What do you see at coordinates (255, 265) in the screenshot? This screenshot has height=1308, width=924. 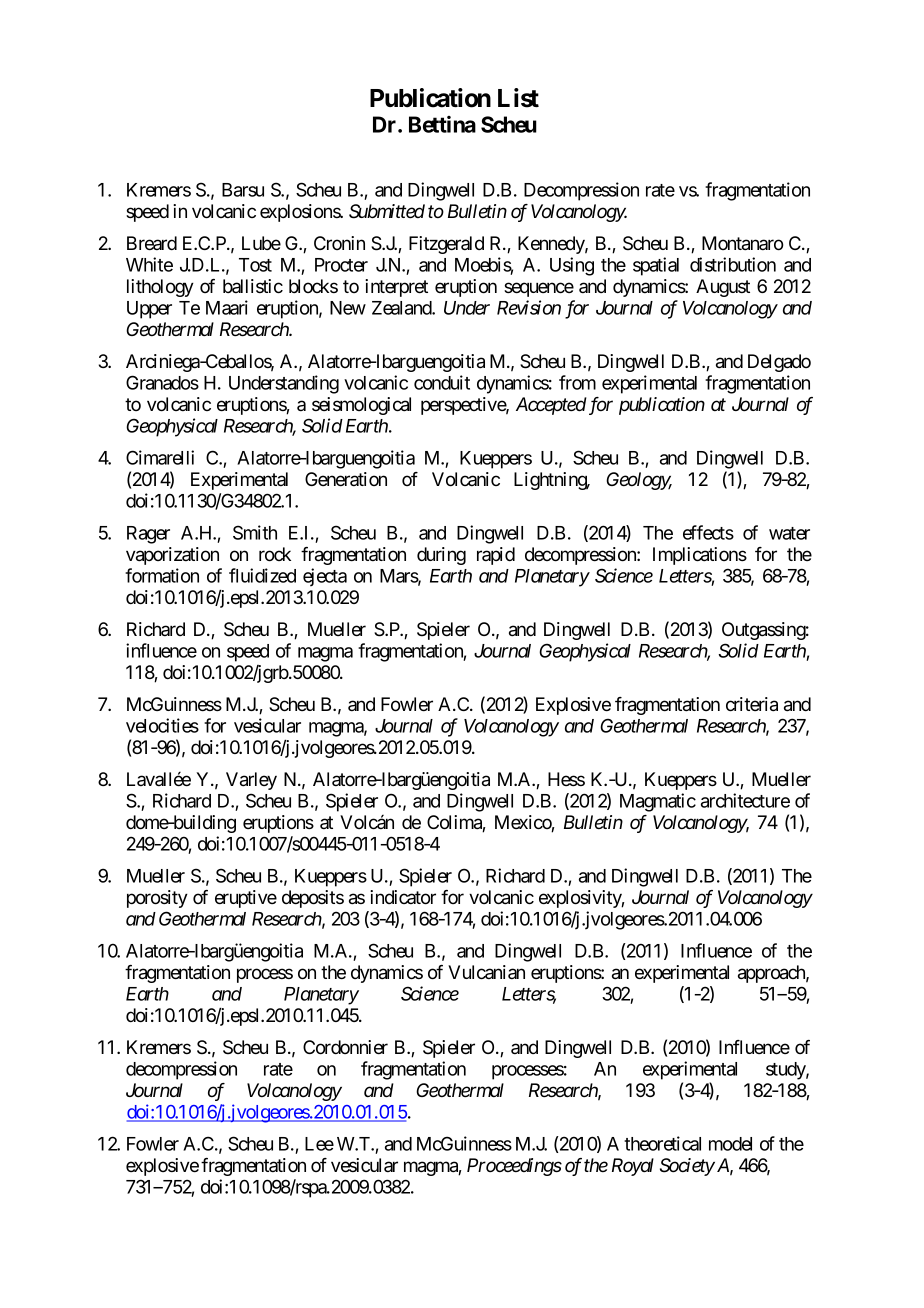 I see `Tost` at bounding box center [255, 265].
